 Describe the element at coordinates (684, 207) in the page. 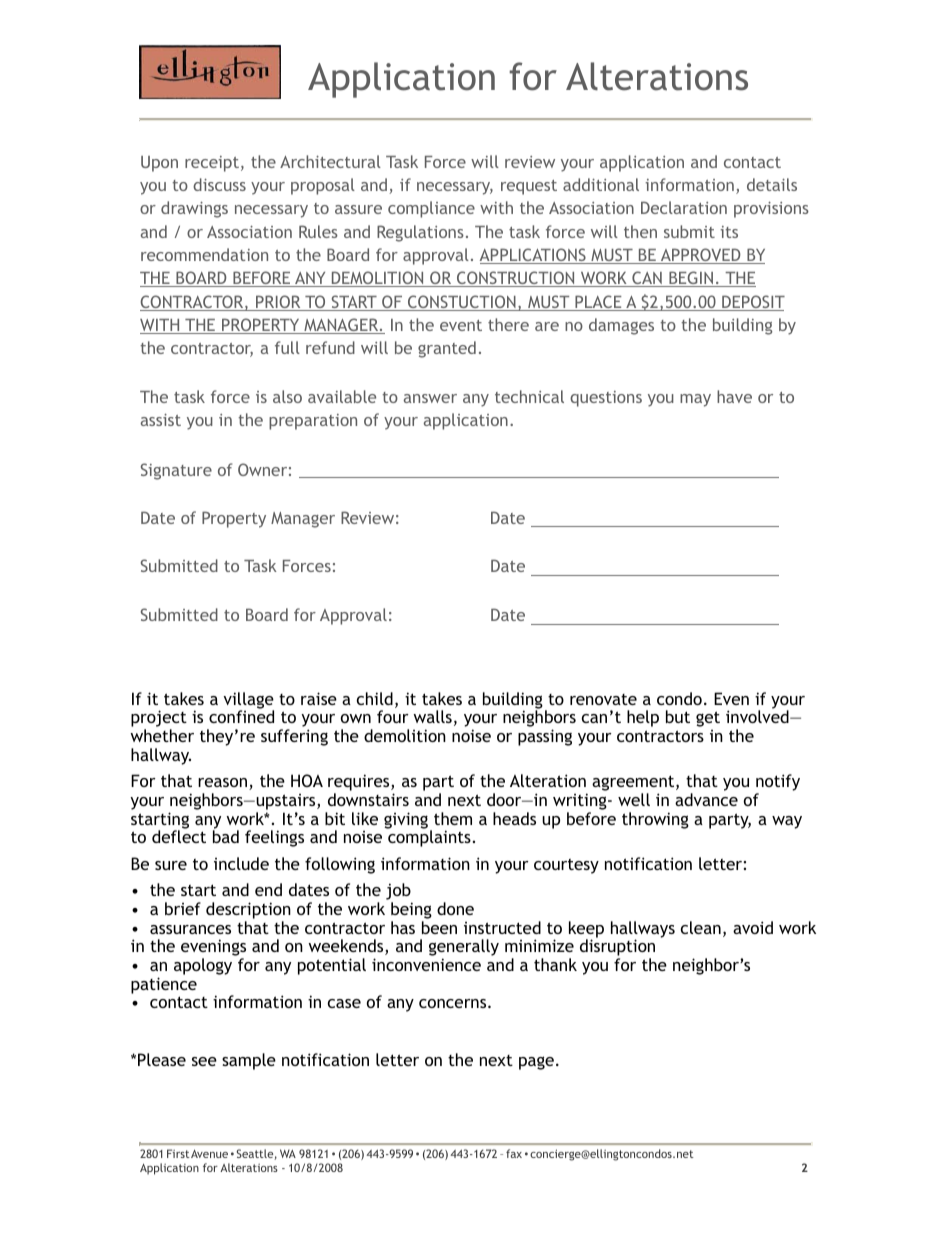

I see `Declaration` at that location.
